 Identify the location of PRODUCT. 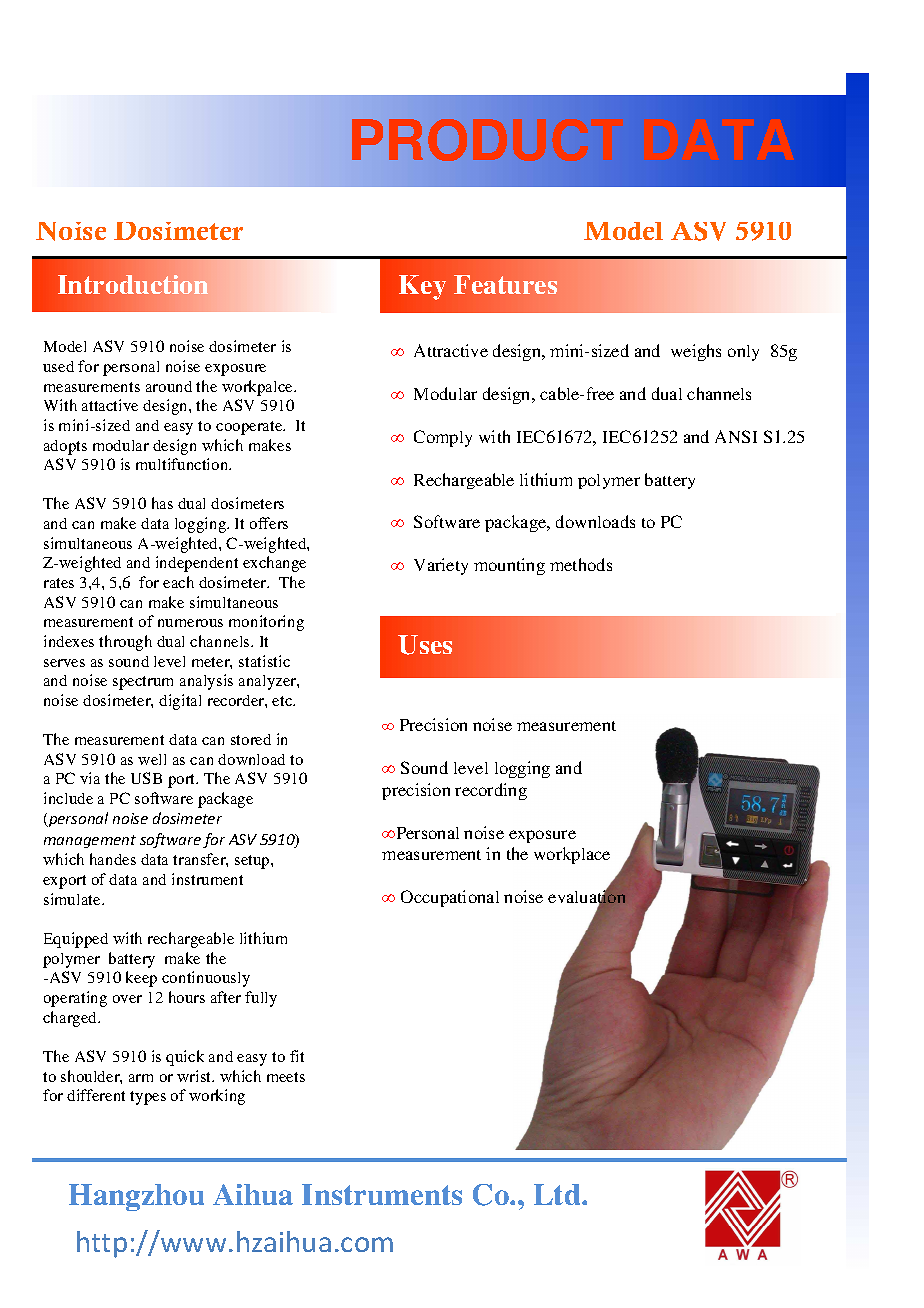
(487, 140).
